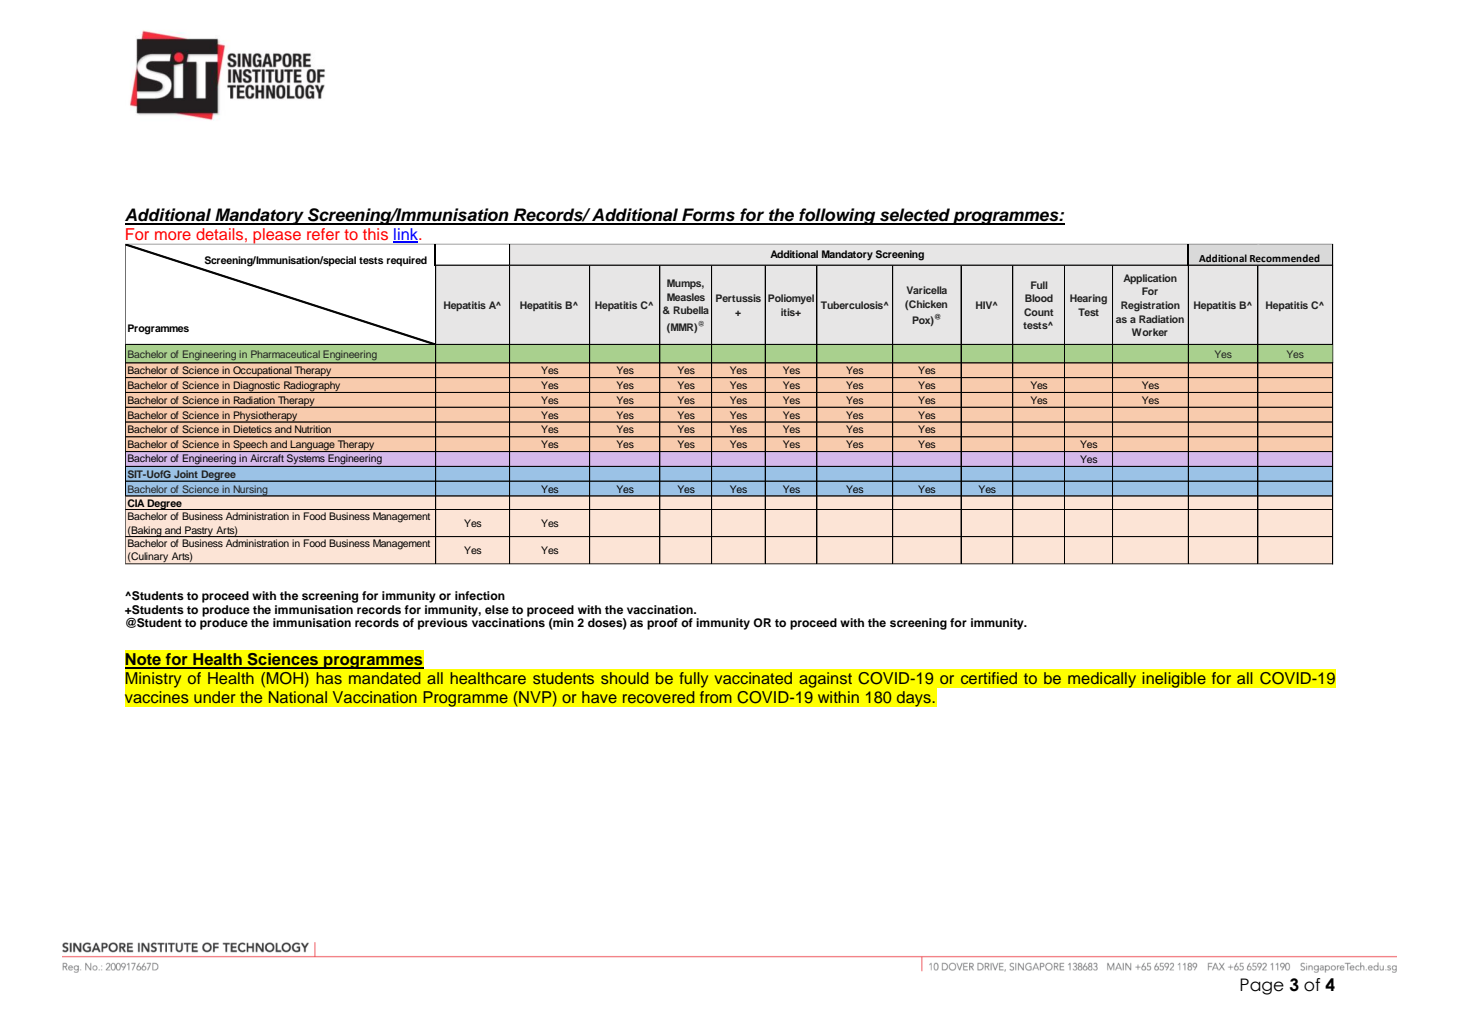 This screenshot has width=1460, height=1032. I want to click on Page, so click(1262, 986).
